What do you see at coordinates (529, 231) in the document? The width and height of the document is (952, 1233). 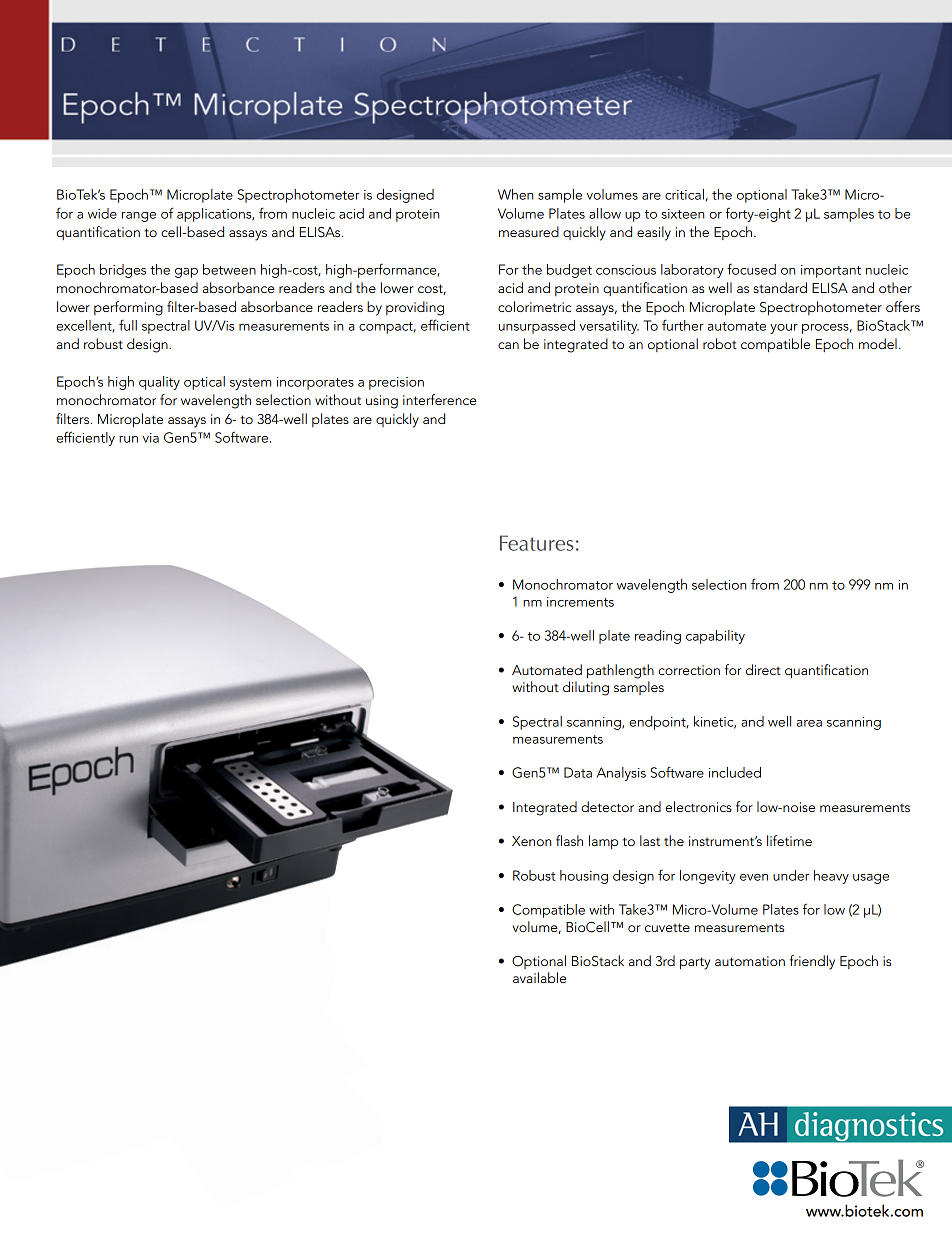 I see `measured` at bounding box center [529, 231].
